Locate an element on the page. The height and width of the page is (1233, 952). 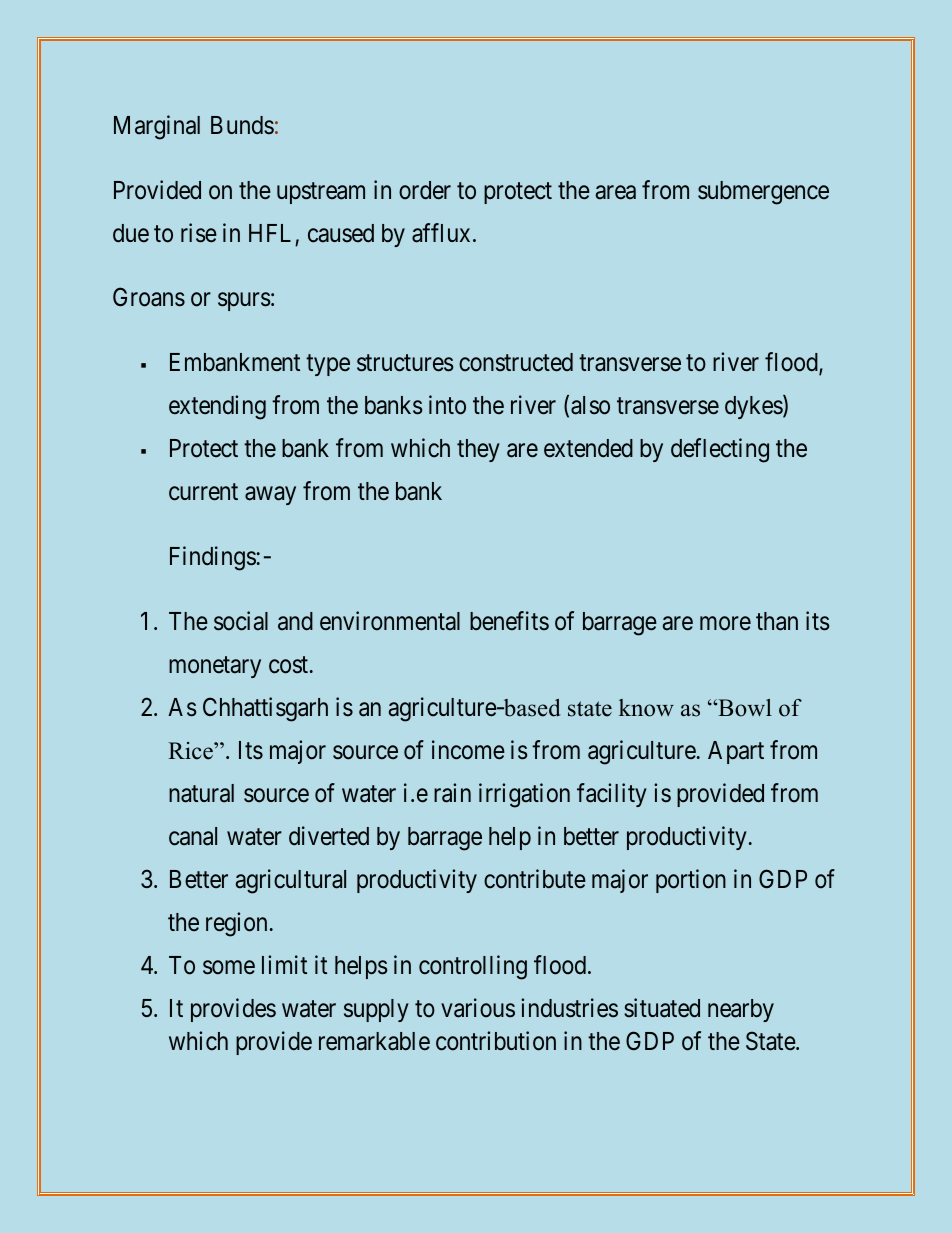
more is located at coordinates (725, 623).
